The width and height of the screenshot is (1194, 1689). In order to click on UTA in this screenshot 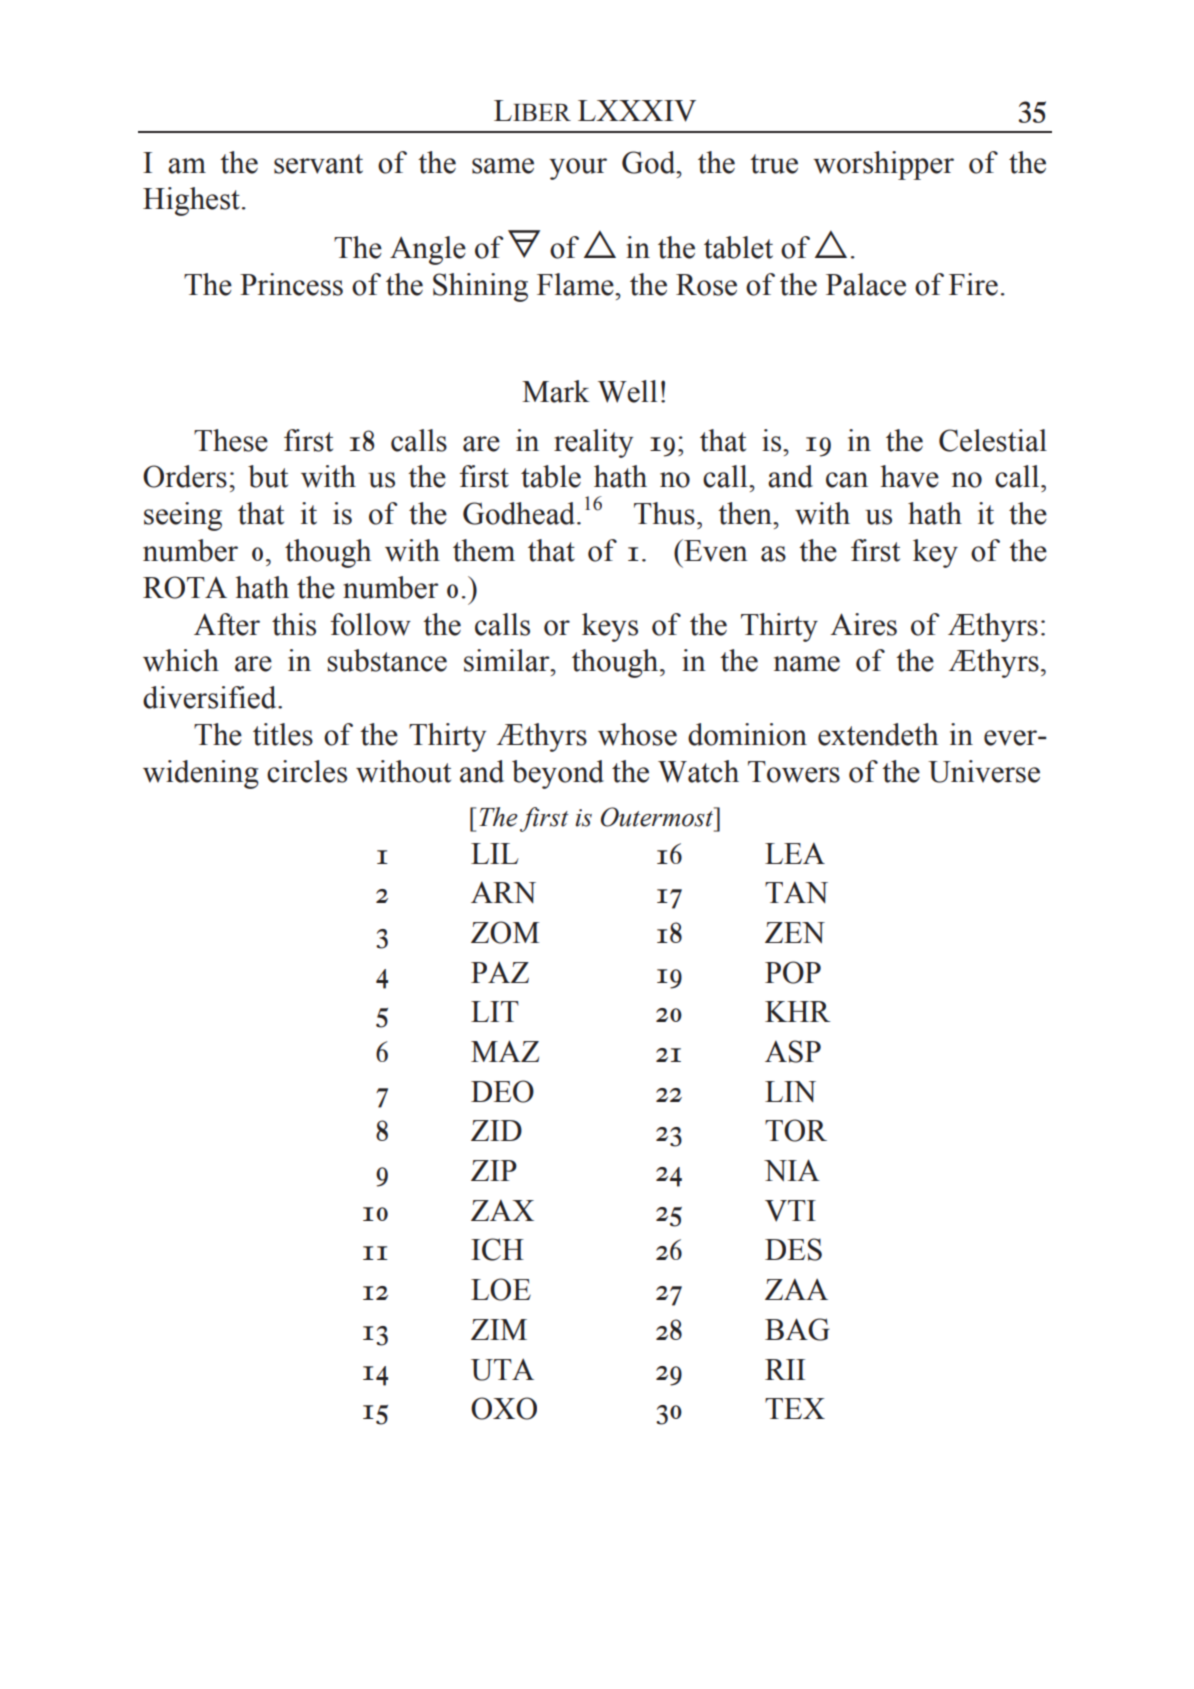, I will do `click(502, 1370)`.
